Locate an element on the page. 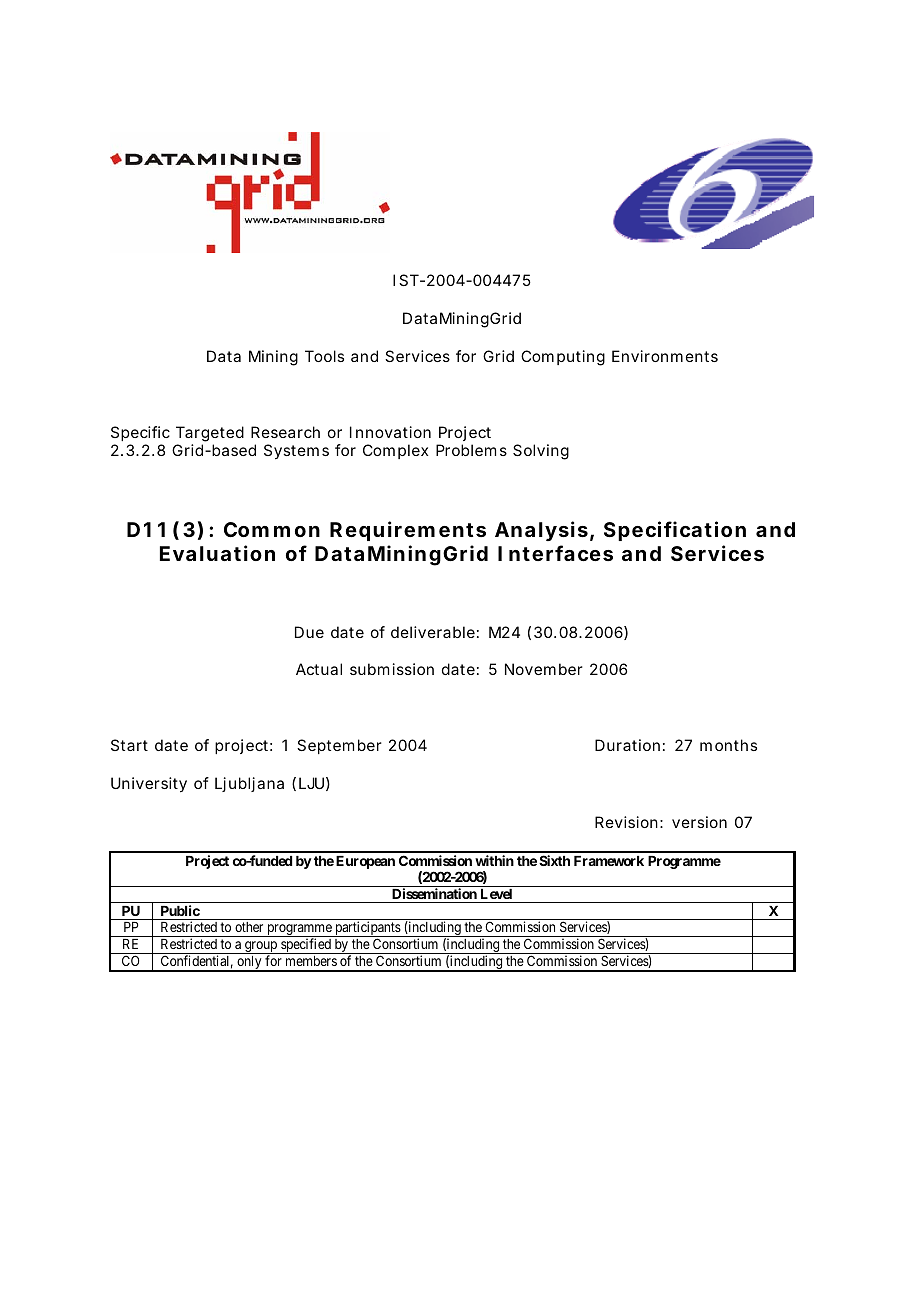 This document has width=924, height=1308. Duration is located at coordinates (627, 745).
